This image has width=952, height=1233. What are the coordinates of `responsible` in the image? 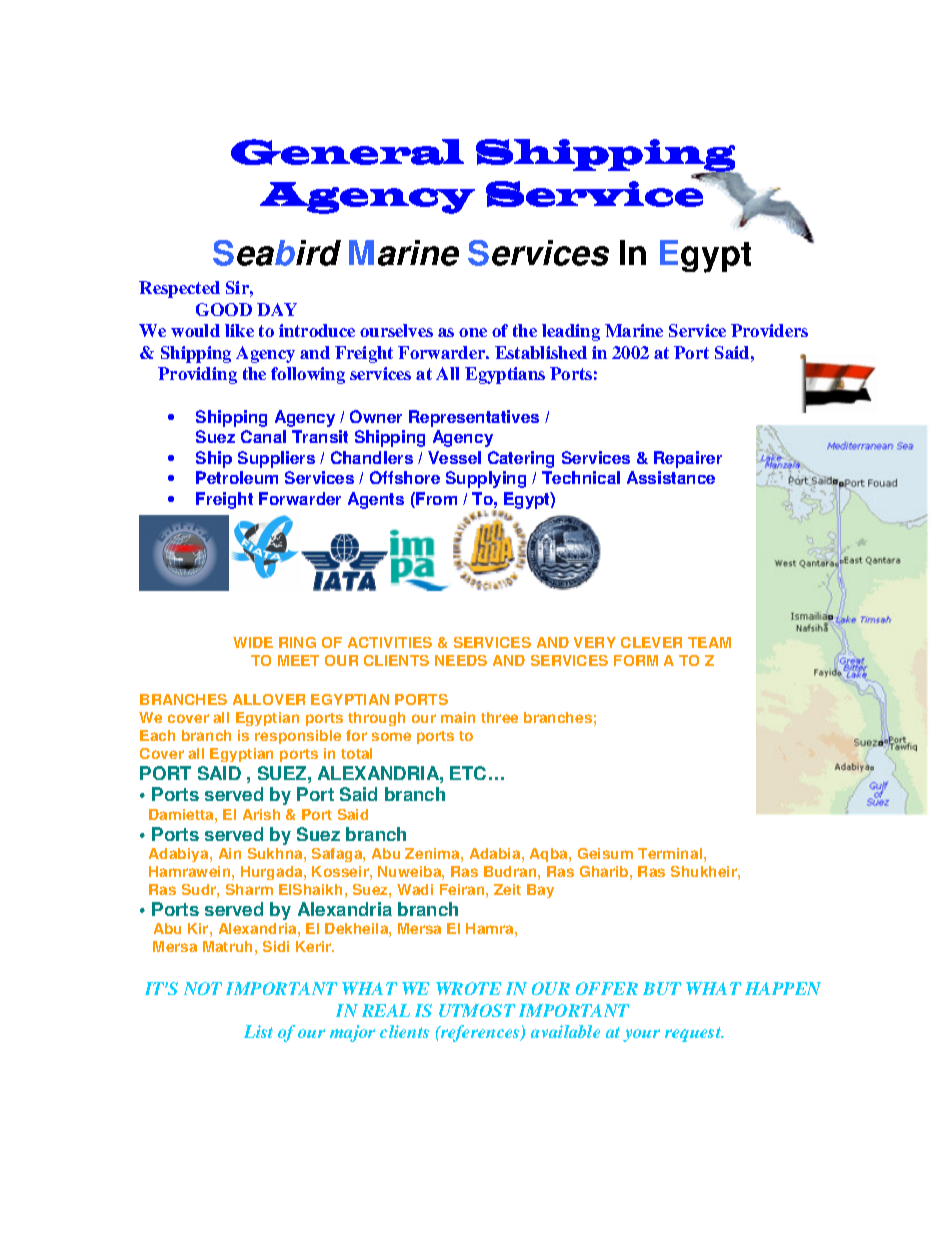 It's located at (298, 737).
